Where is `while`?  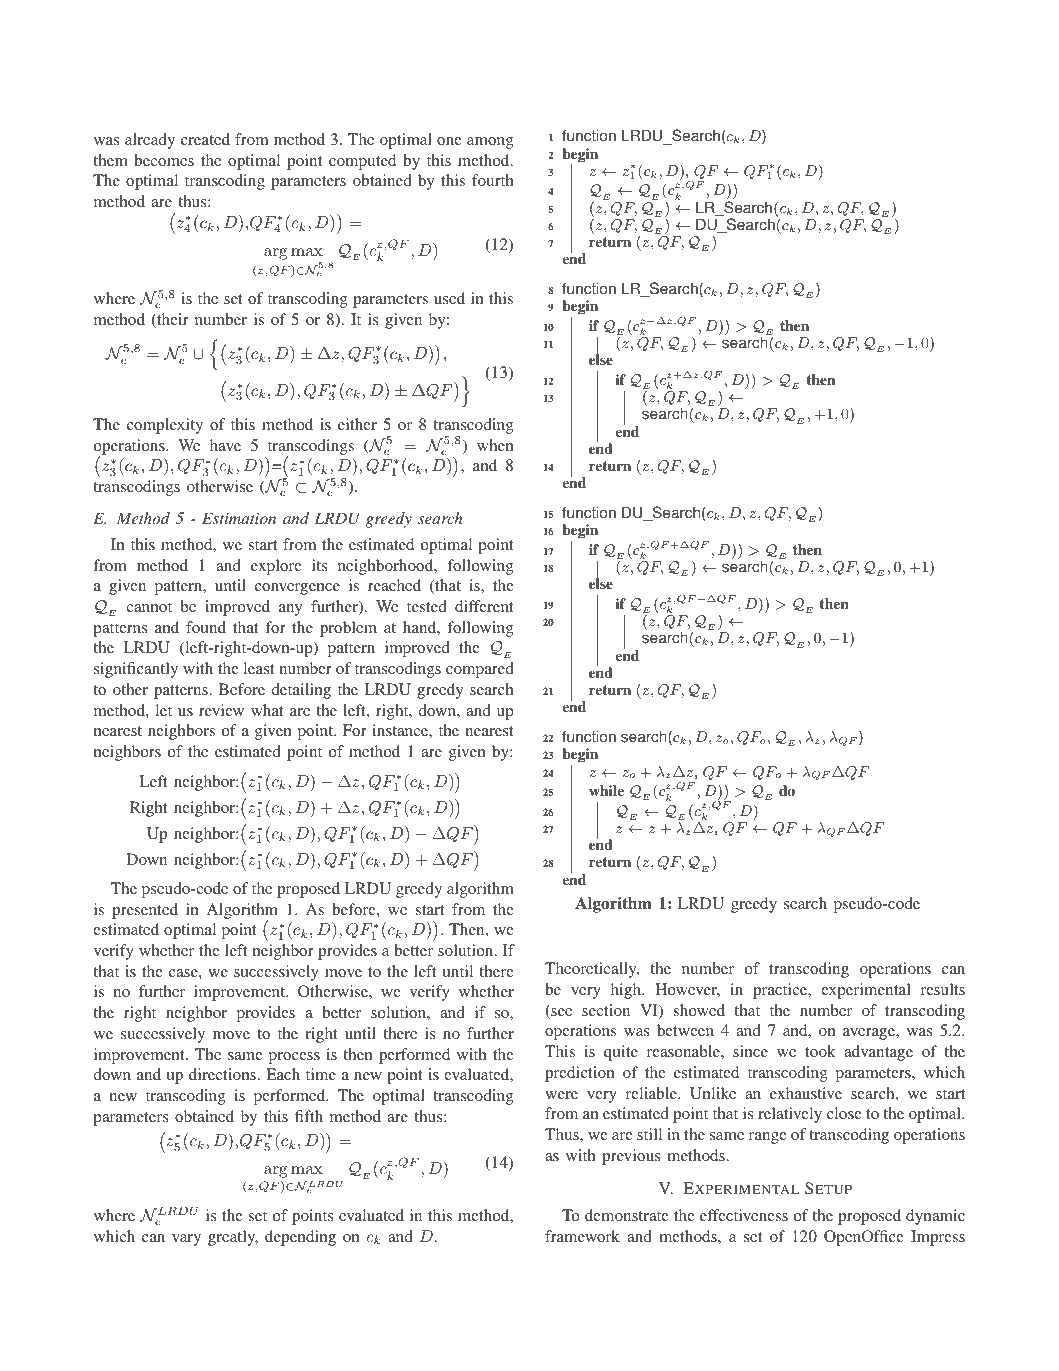
while is located at coordinates (606, 790).
